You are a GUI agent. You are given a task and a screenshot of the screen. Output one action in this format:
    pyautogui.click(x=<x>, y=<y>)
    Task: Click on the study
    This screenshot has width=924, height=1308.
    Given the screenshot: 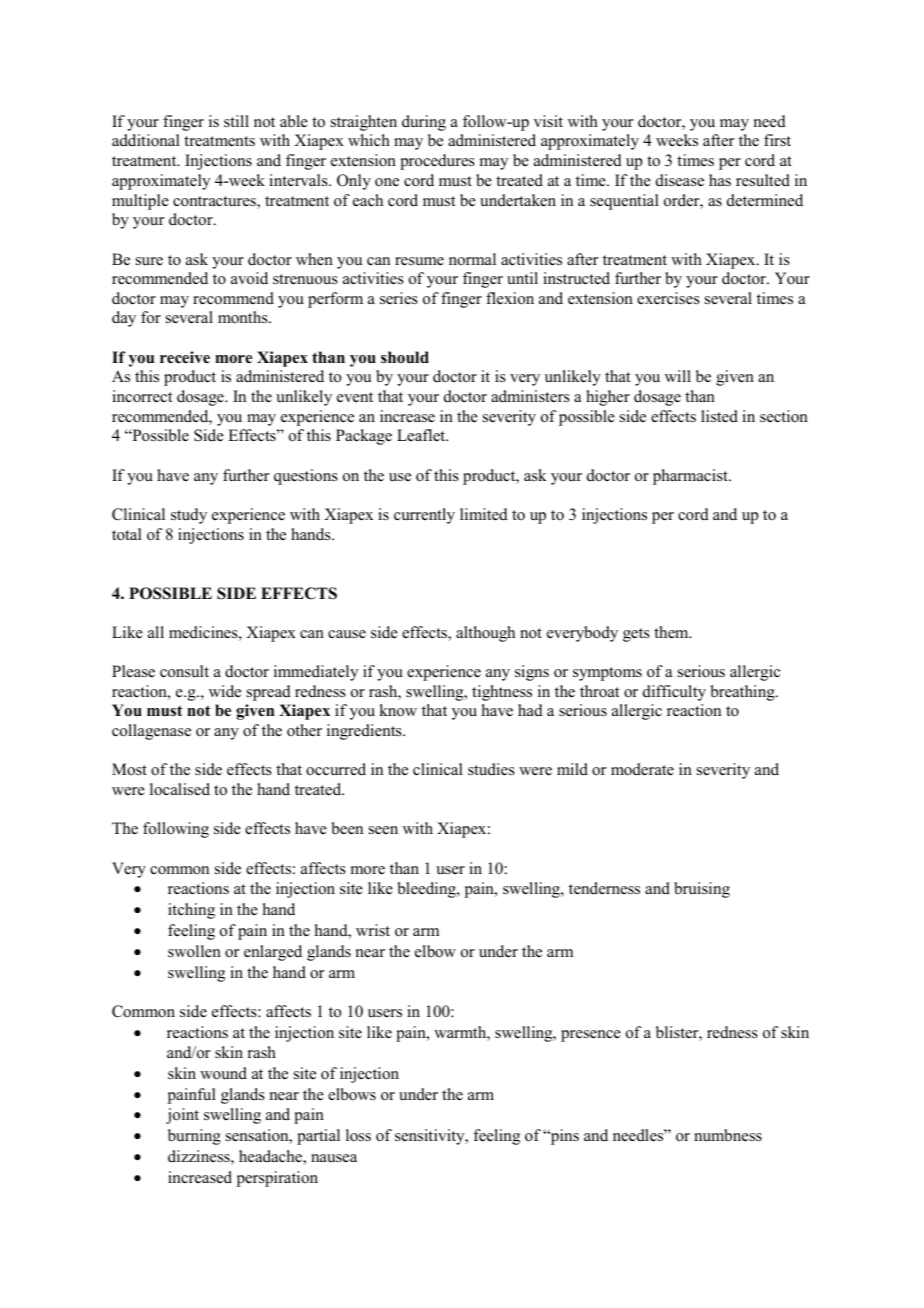 What is the action you would take?
    pyautogui.click(x=189, y=516)
